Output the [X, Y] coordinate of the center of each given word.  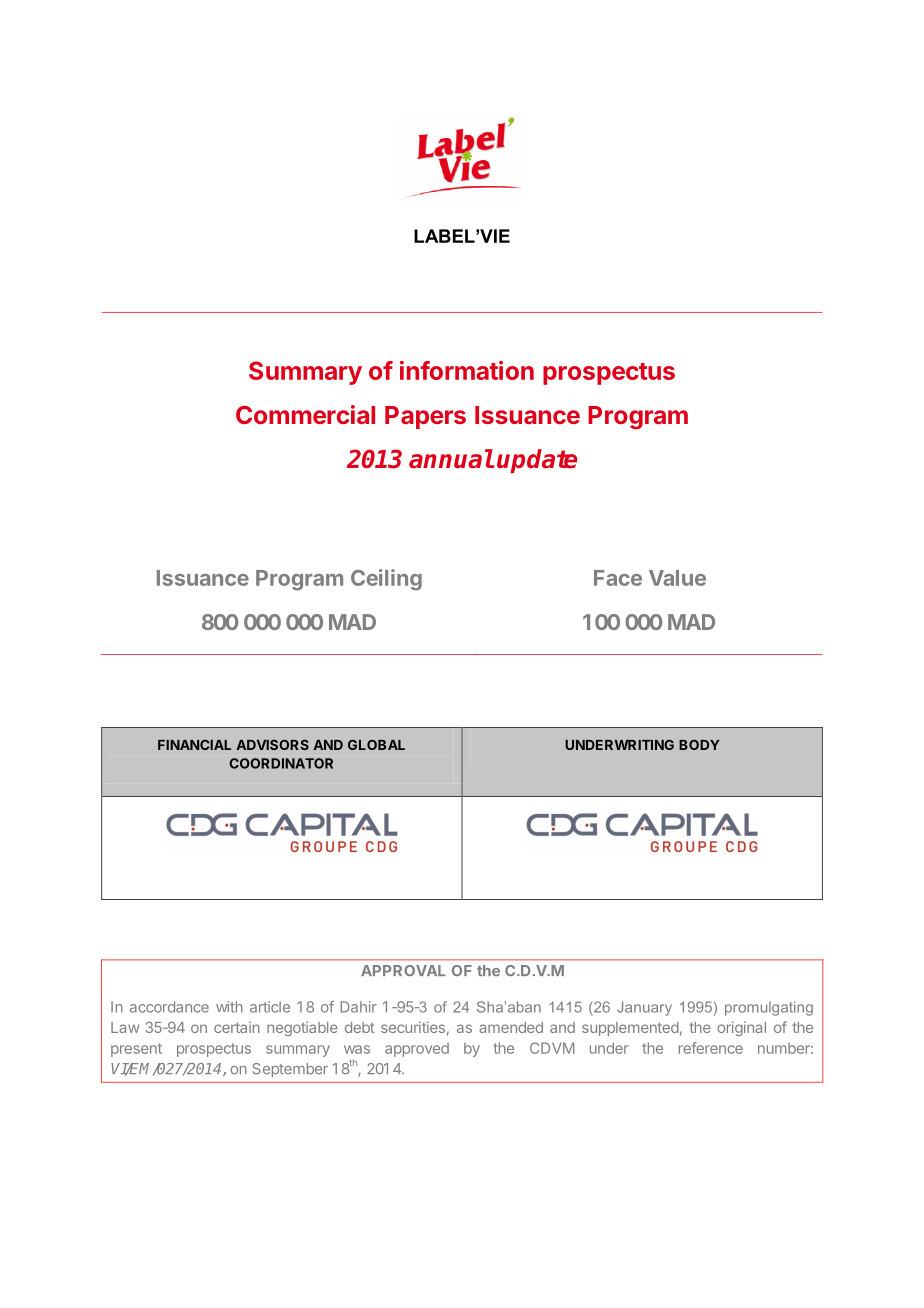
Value [677, 578]
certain [237, 1027]
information [467, 370]
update [537, 461]
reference [711, 1048]
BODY [699, 745]
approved [417, 1050]
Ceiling [386, 580]
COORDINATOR [281, 763]
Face [618, 578]
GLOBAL [376, 744]
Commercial [305, 414]
